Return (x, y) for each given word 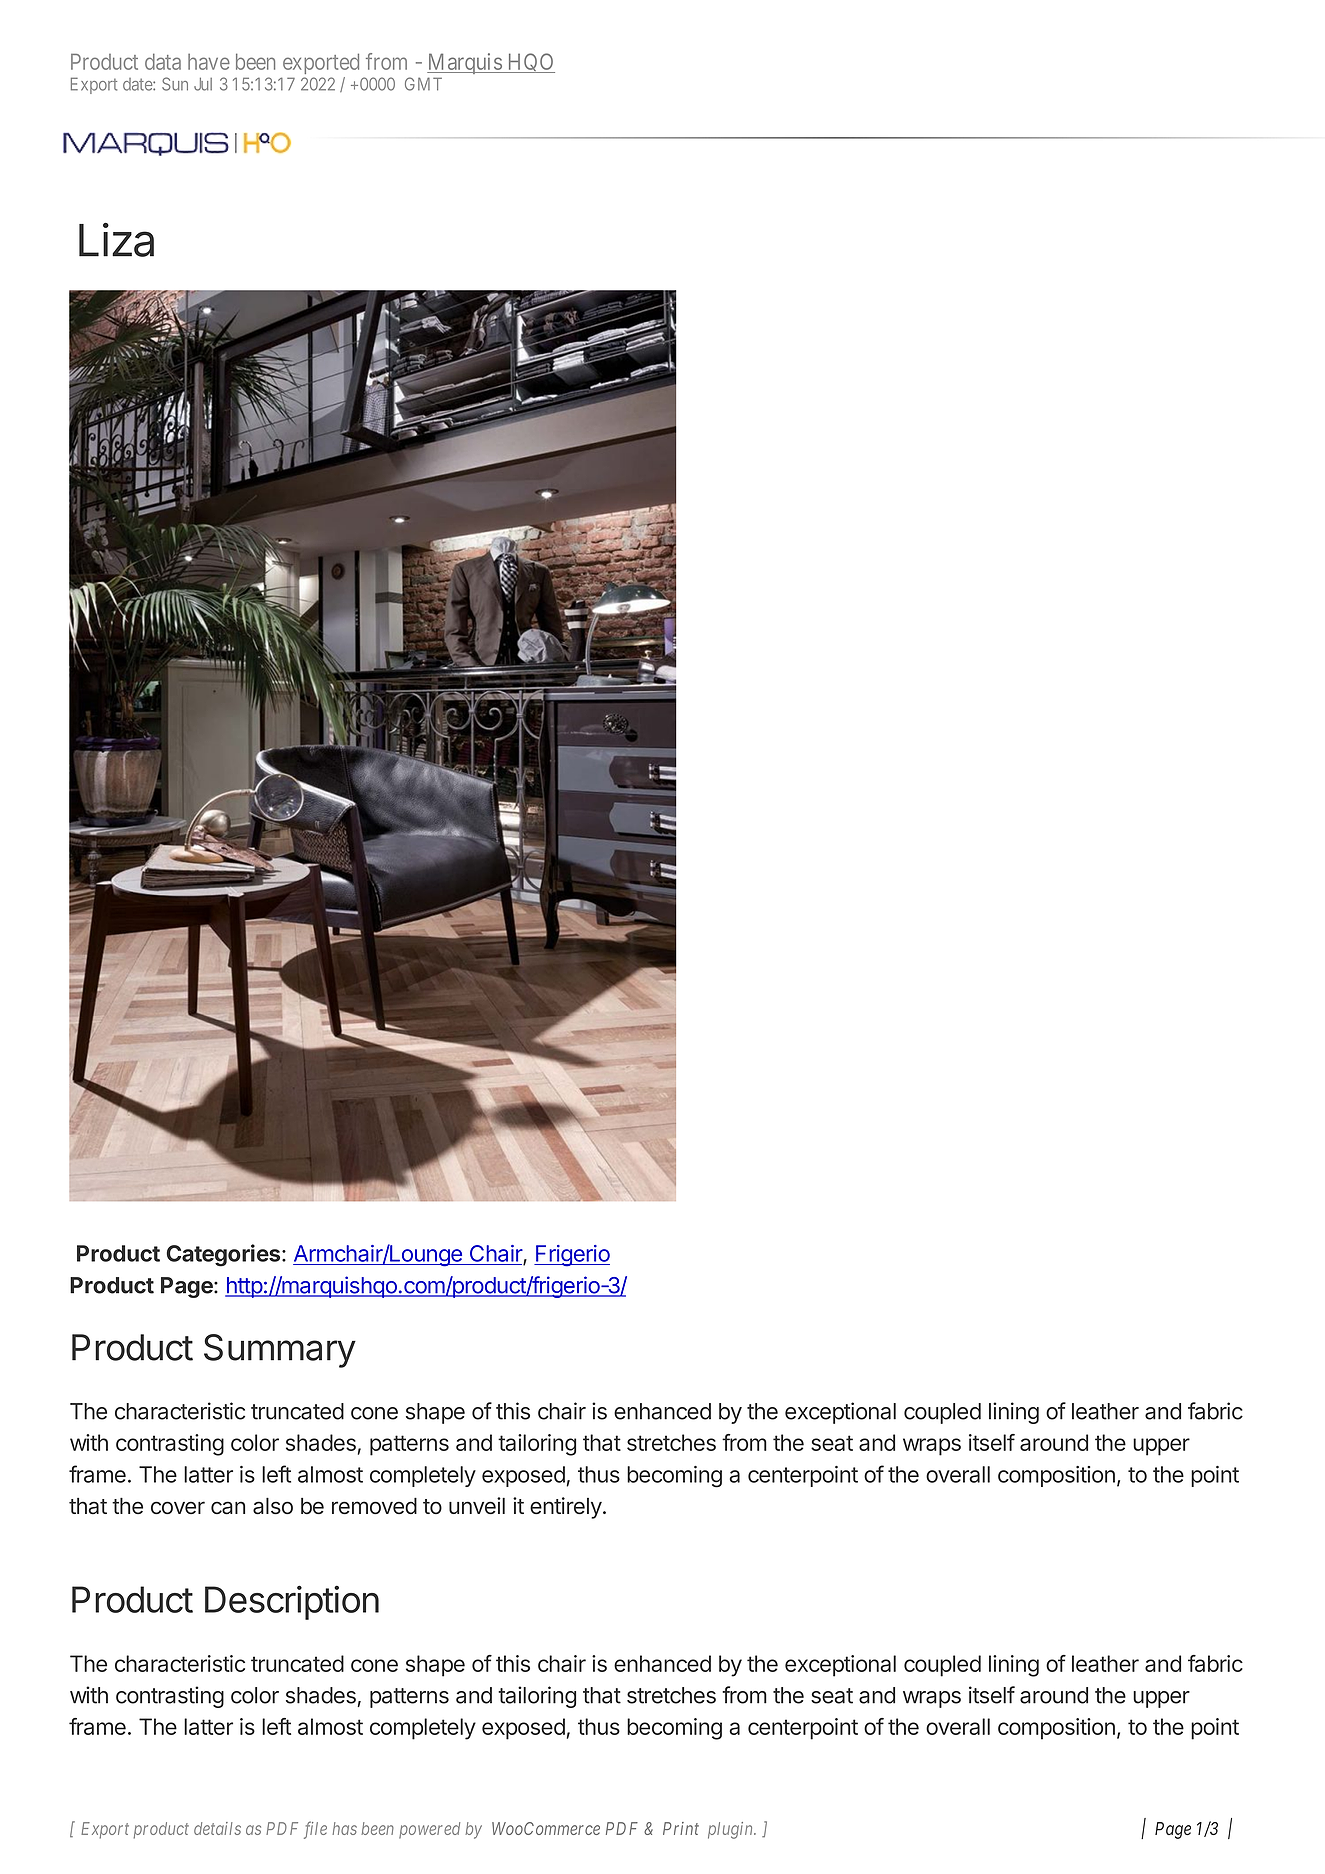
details (217, 1828)
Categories (225, 1255)
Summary (280, 1351)
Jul (203, 84)
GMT (423, 84)
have (209, 62)
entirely (567, 1508)
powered (429, 1830)
